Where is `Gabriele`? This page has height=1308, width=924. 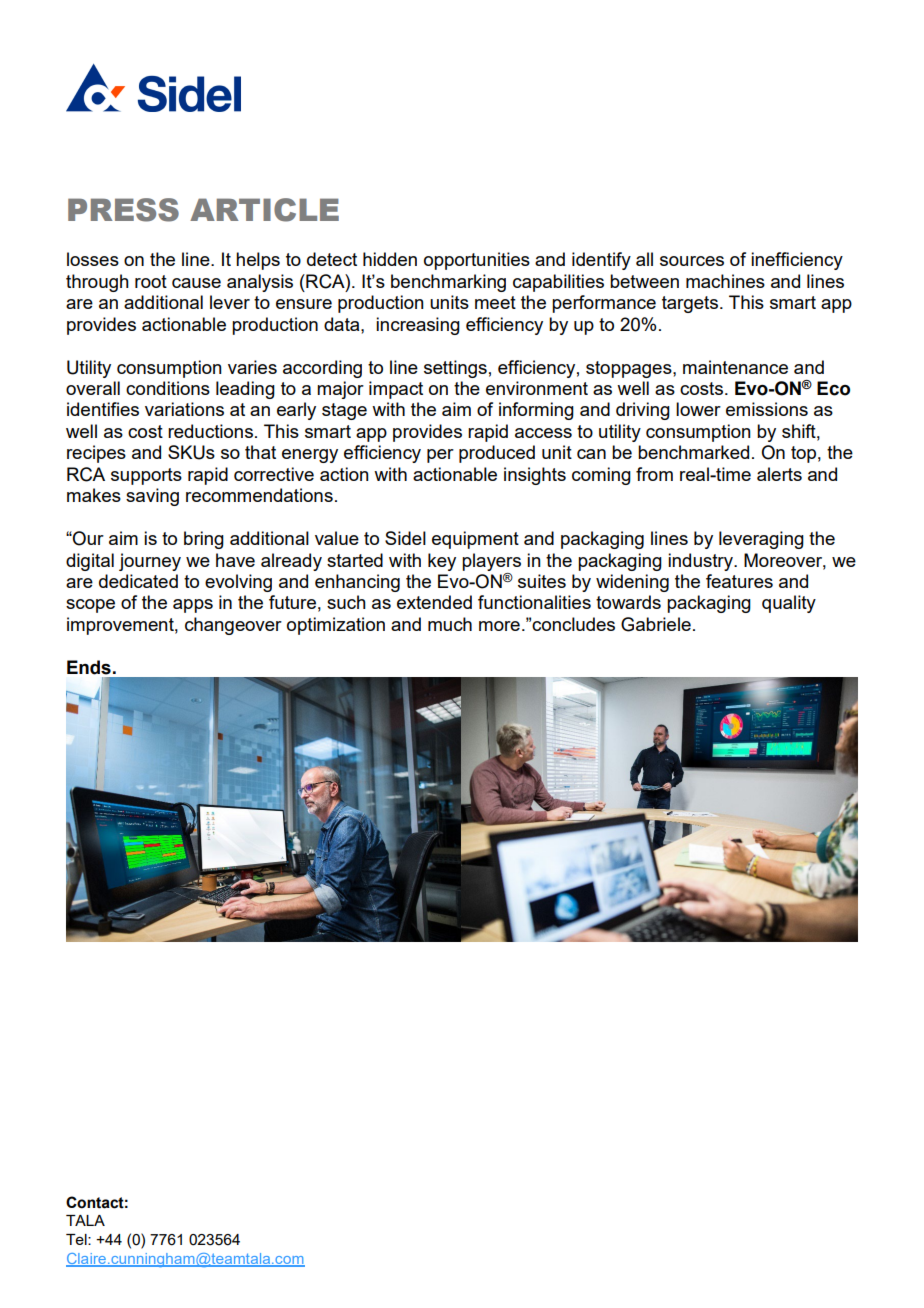
Gabriele is located at coordinates (656, 624).
